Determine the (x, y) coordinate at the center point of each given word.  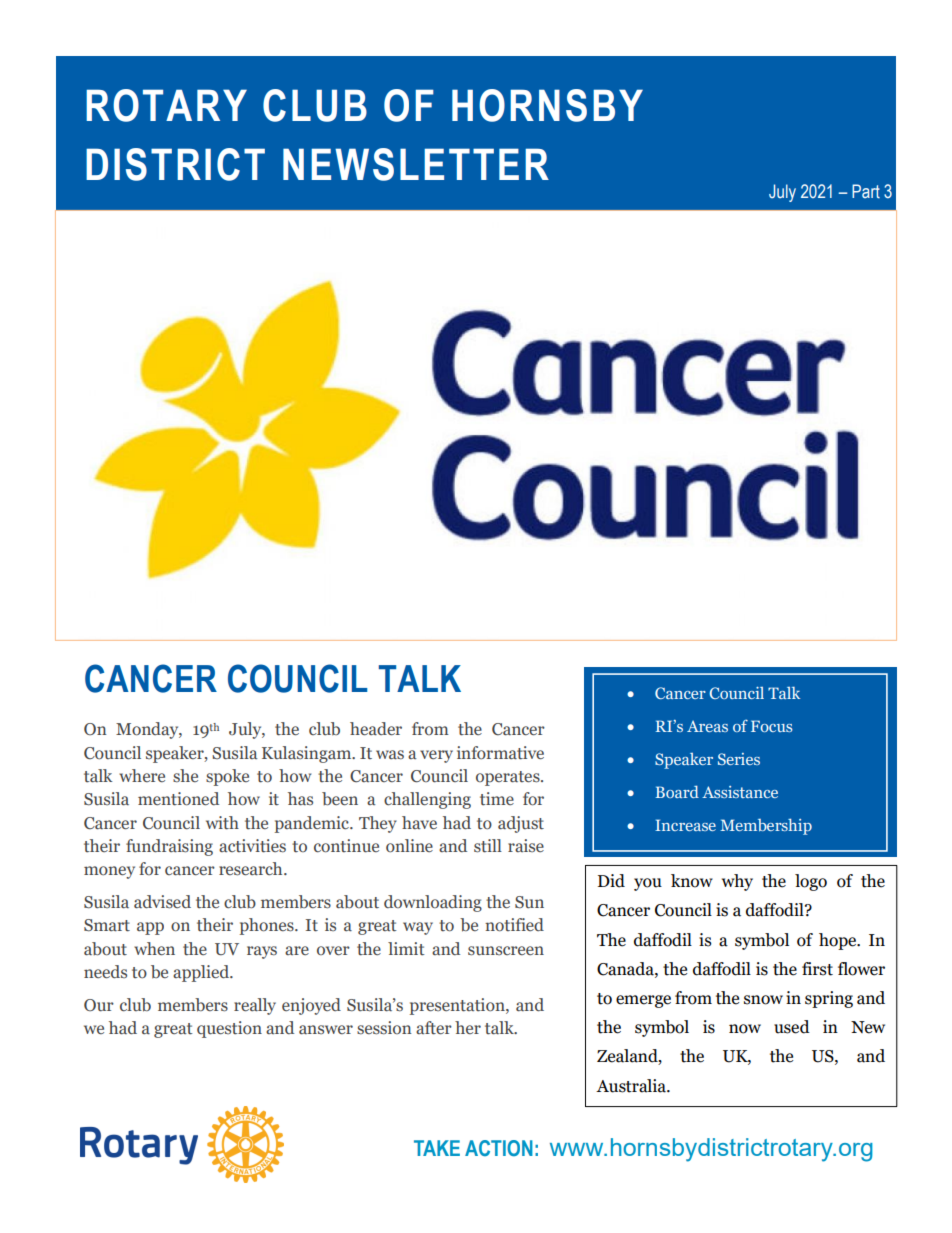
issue (744, 705)
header (376, 729)
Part (866, 191)
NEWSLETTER (416, 164)
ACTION (499, 1148)
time (497, 799)
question (229, 1029)
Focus (772, 726)
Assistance (740, 792)
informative (500, 753)
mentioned (178, 799)
